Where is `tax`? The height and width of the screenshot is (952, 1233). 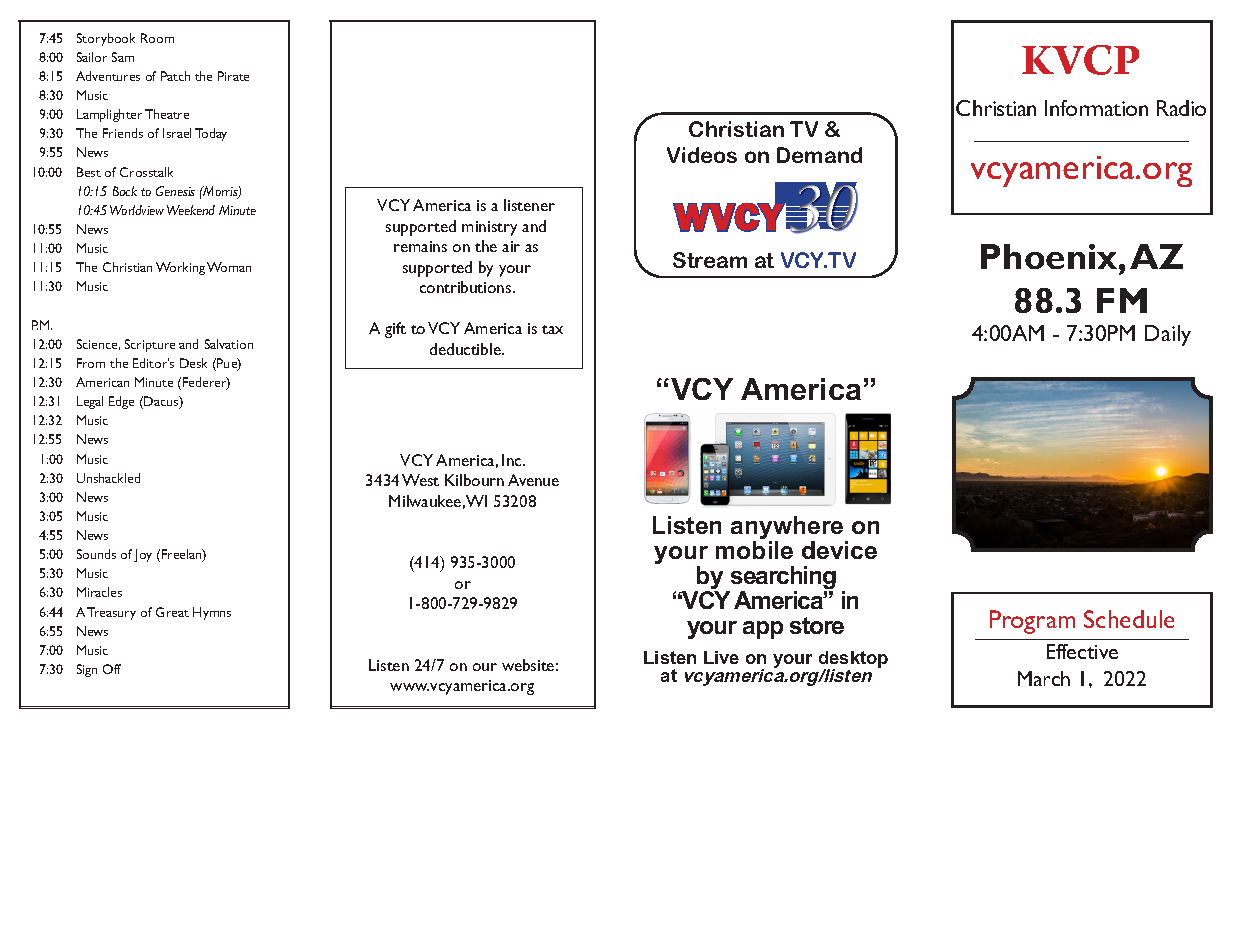
tax is located at coordinates (552, 329).
